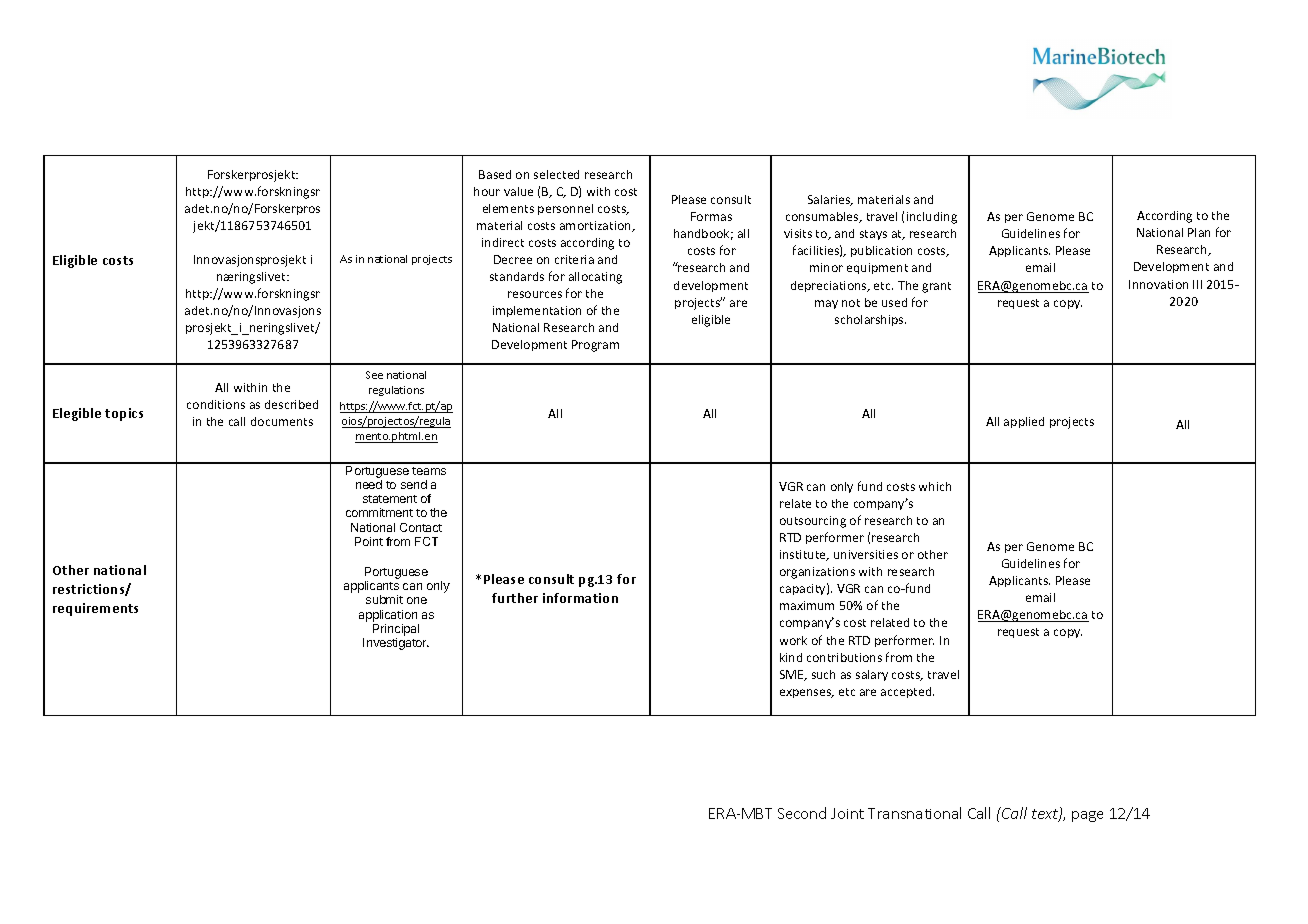 The width and height of the document is (1308, 924). Describe the element at coordinates (565, 209) in the document. I see `personnel` at that location.
